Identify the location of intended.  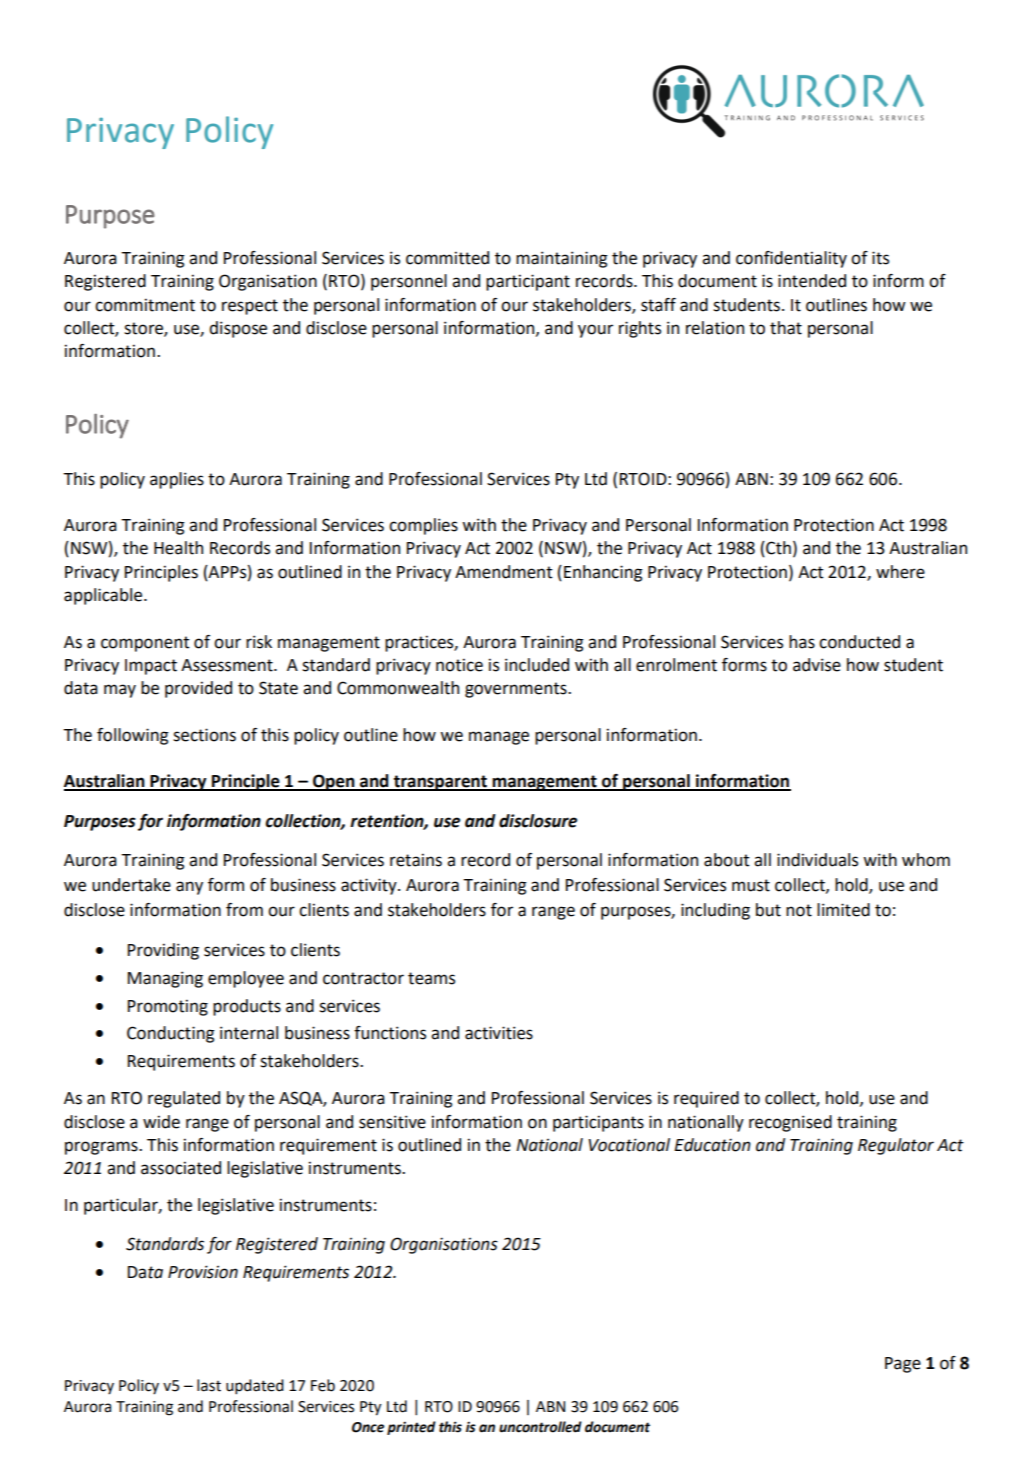
(812, 281).
